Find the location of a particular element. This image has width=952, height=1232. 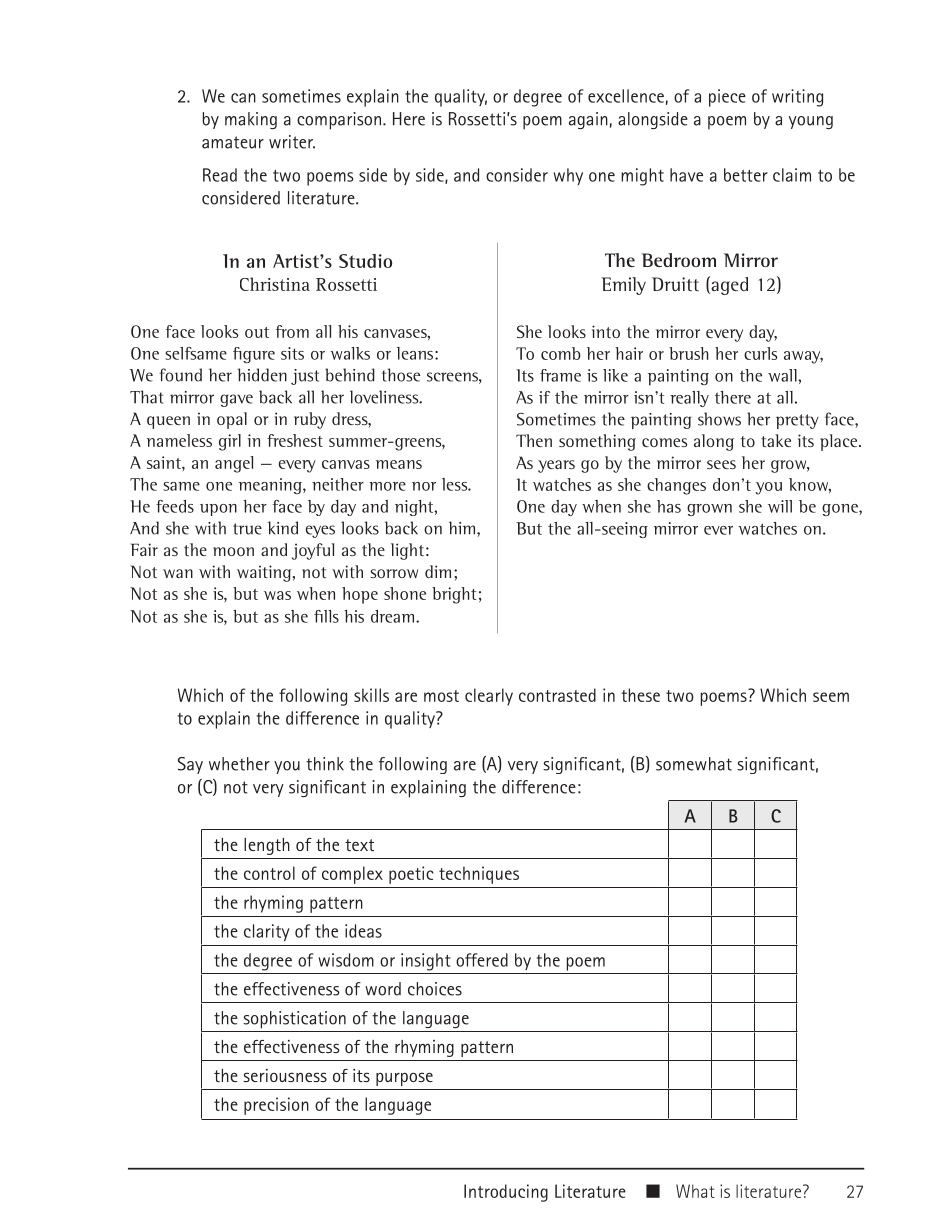

Introducing is located at coordinates (506, 1193).
